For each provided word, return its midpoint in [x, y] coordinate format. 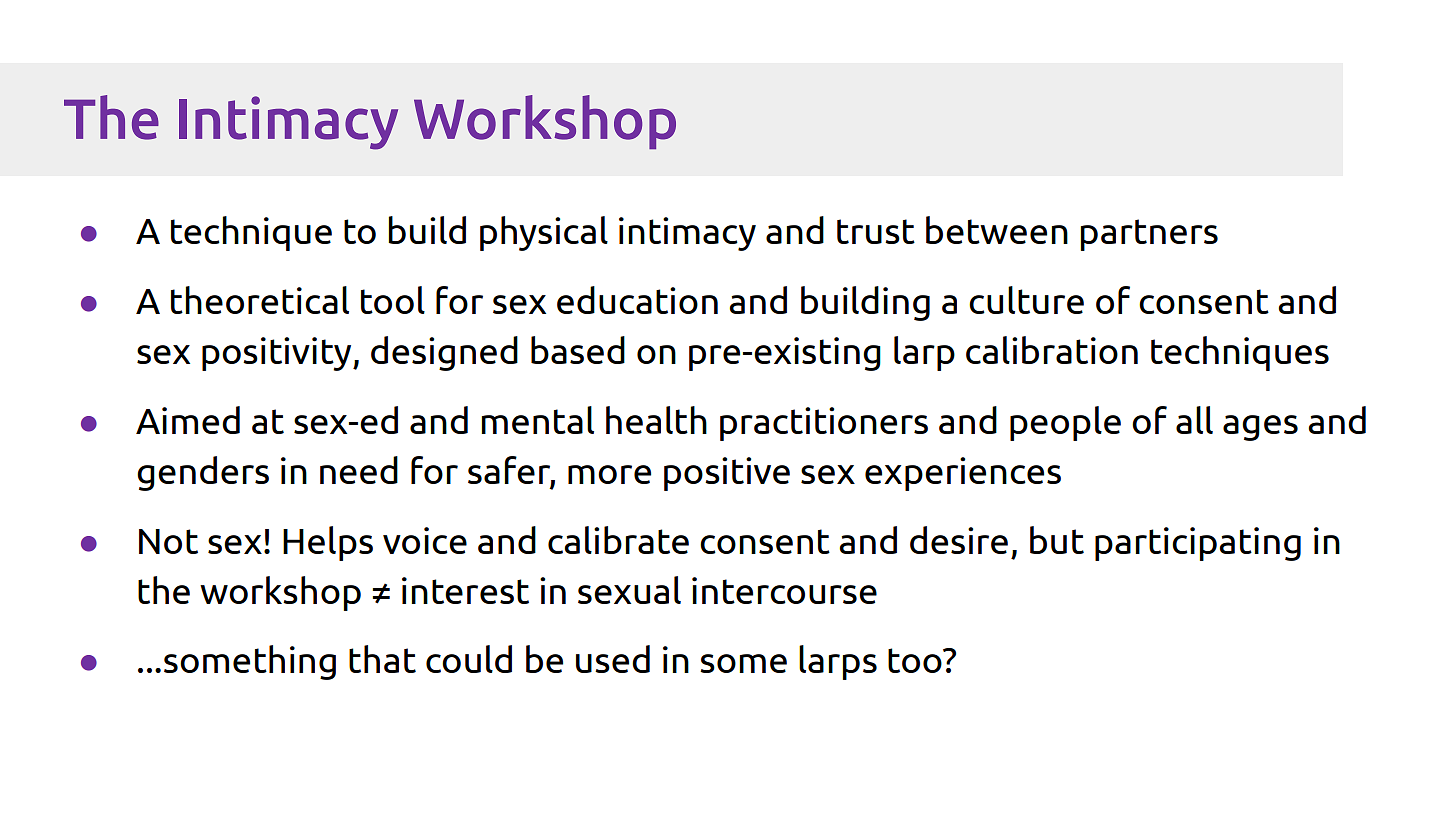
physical [544, 233]
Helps [328, 543]
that [382, 659]
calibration [1052, 350]
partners [1149, 235]
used [613, 659]
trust [876, 231]
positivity [278, 354]
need [359, 470]
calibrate [618, 540]
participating [1198, 544]
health [656, 420]
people [1065, 423]
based [578, 350]
